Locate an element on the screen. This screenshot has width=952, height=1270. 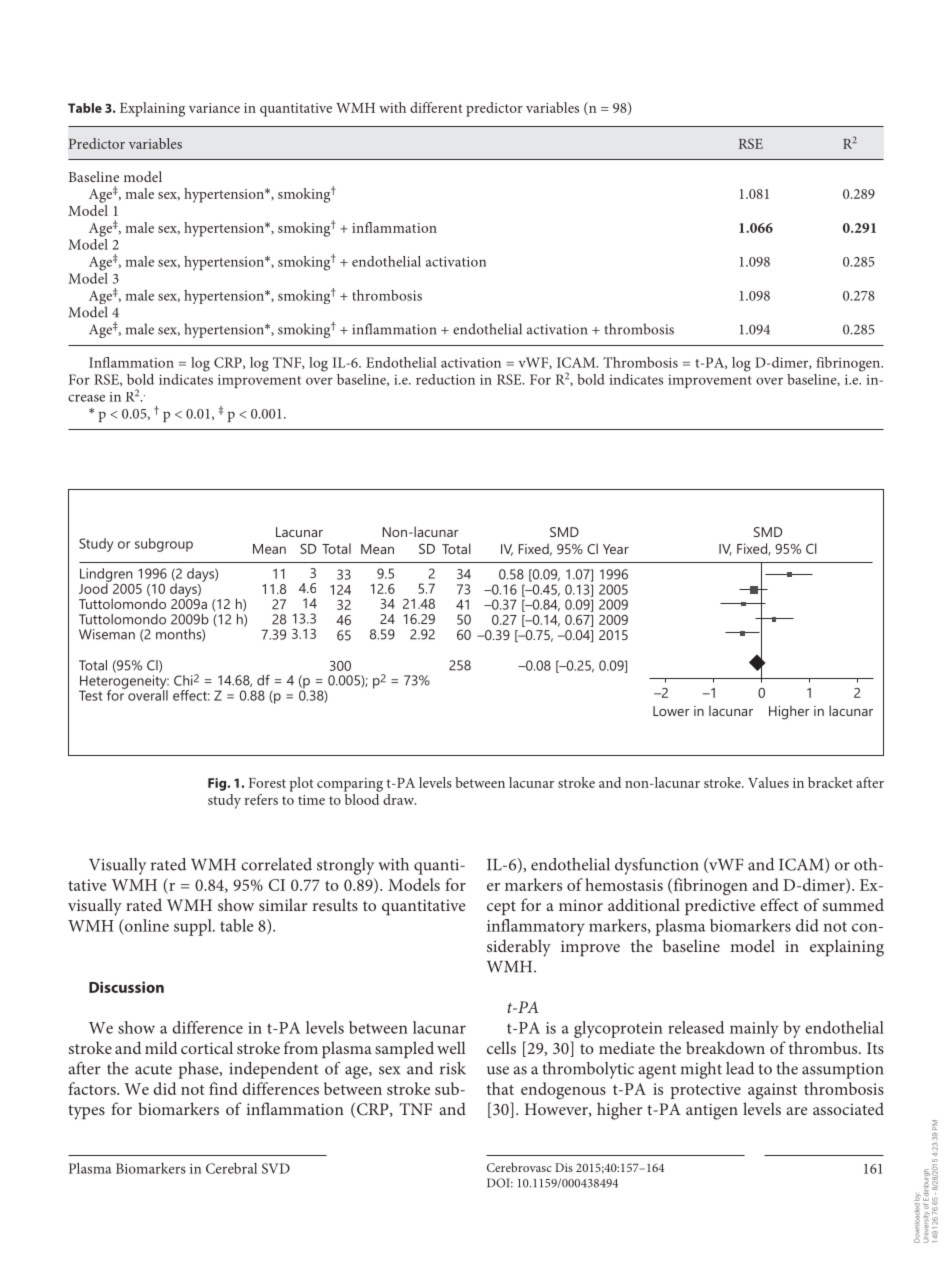
Values is located at coordinates (768, 782).
